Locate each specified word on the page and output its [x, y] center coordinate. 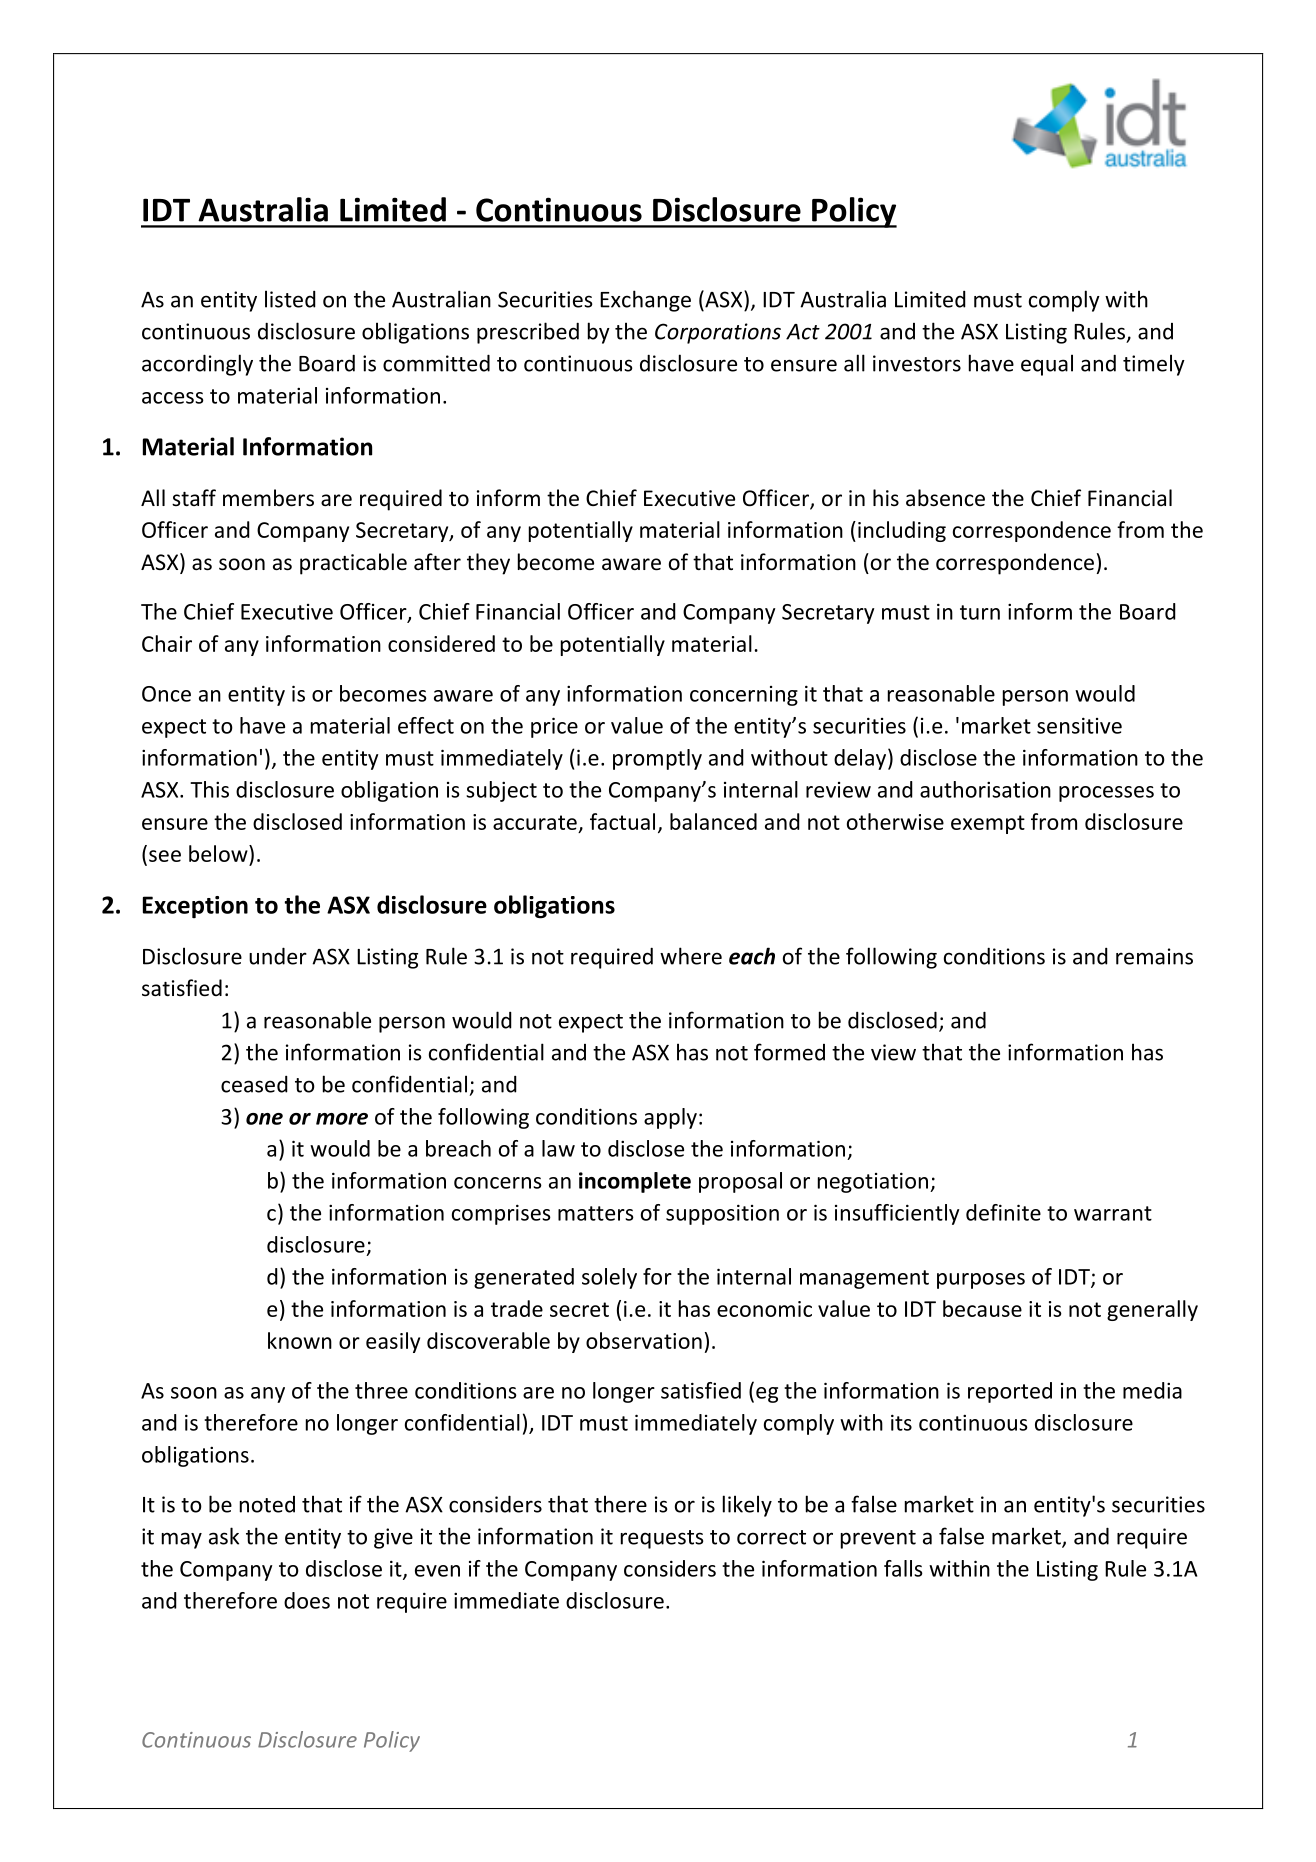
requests [662, 1539]
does [307, 1600]
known [300, 1340]
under [278, 956]
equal [1047, 365]
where [691, 956]
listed [290, 299]
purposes [981, 1281]
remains [1154, 956]
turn [980, 612]
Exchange [645, 301]
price [554, 727]
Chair [167, 643]
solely [609, 1278]
